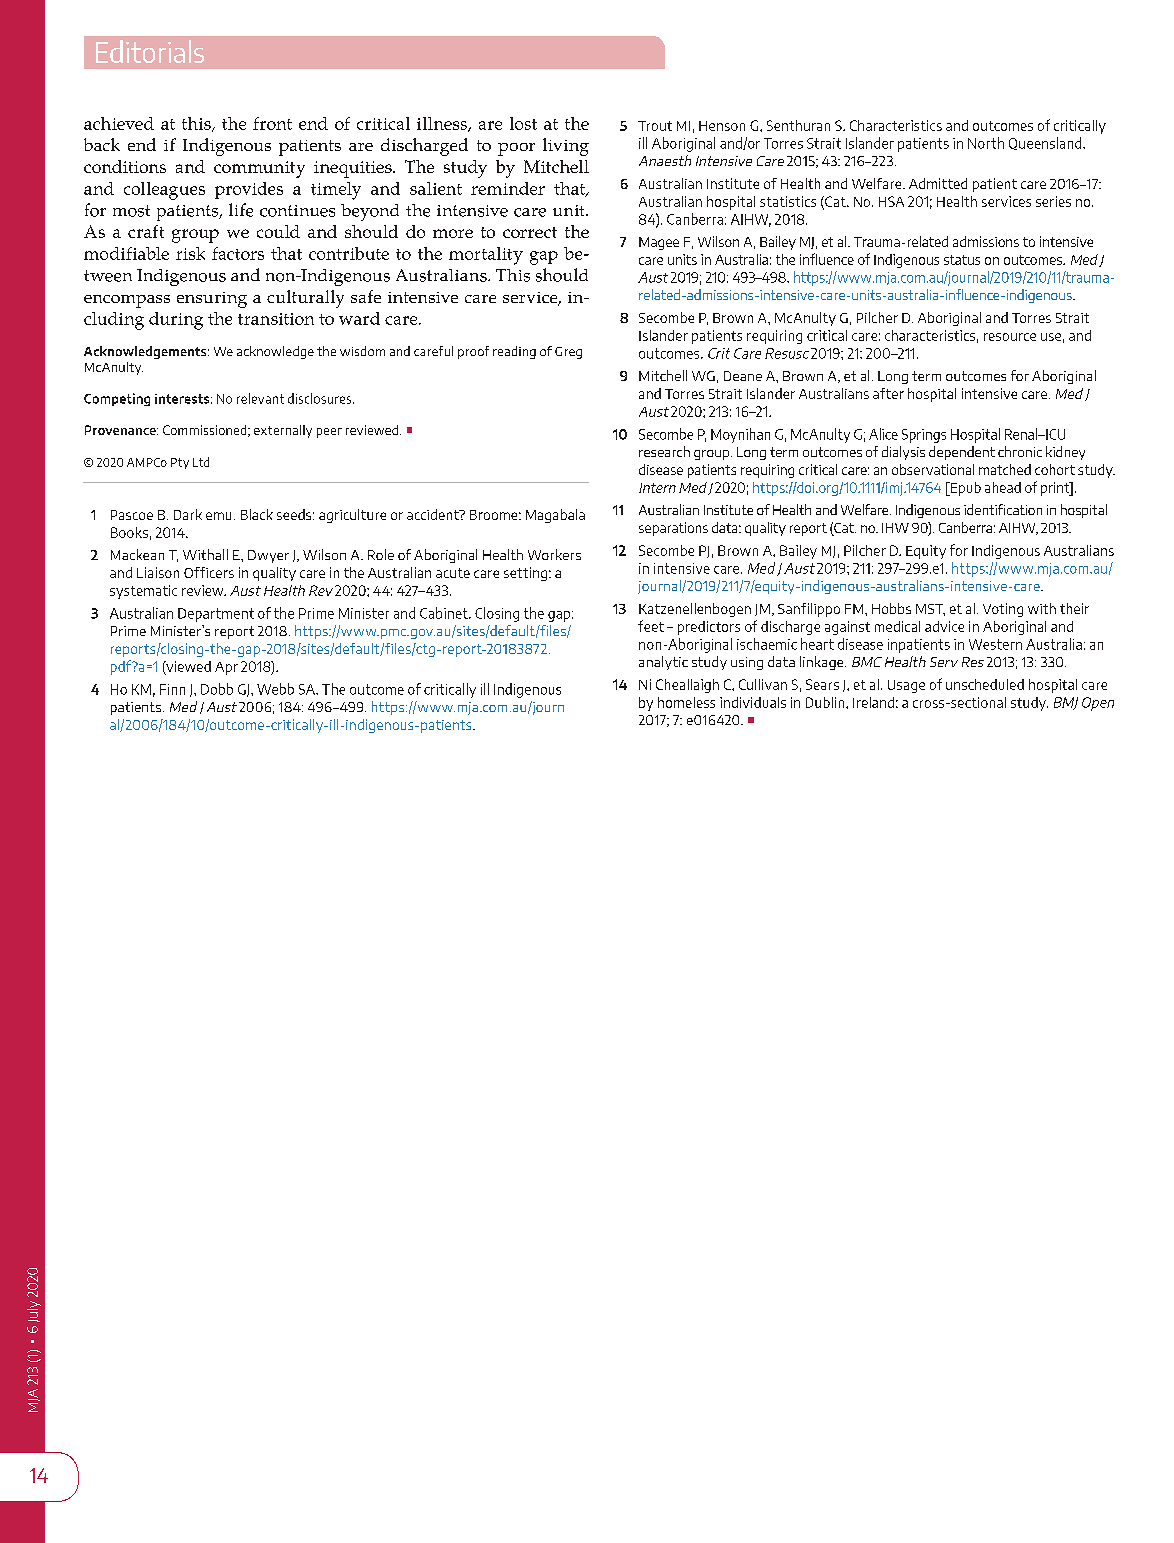  Describe the element at coordinates (930, 610) in the screenshot. I see `MST` at that location.
